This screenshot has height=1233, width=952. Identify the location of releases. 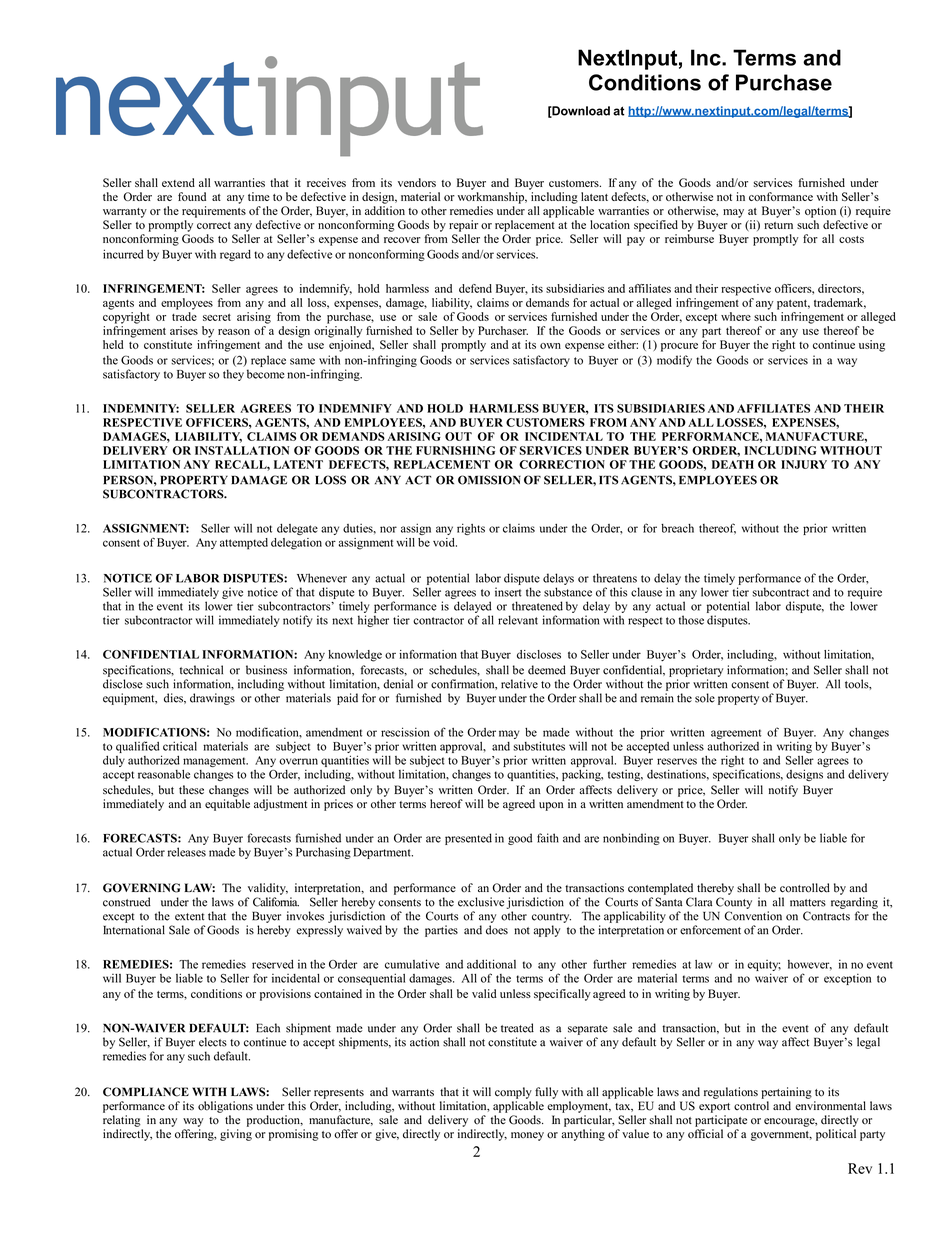
(187, 852).
